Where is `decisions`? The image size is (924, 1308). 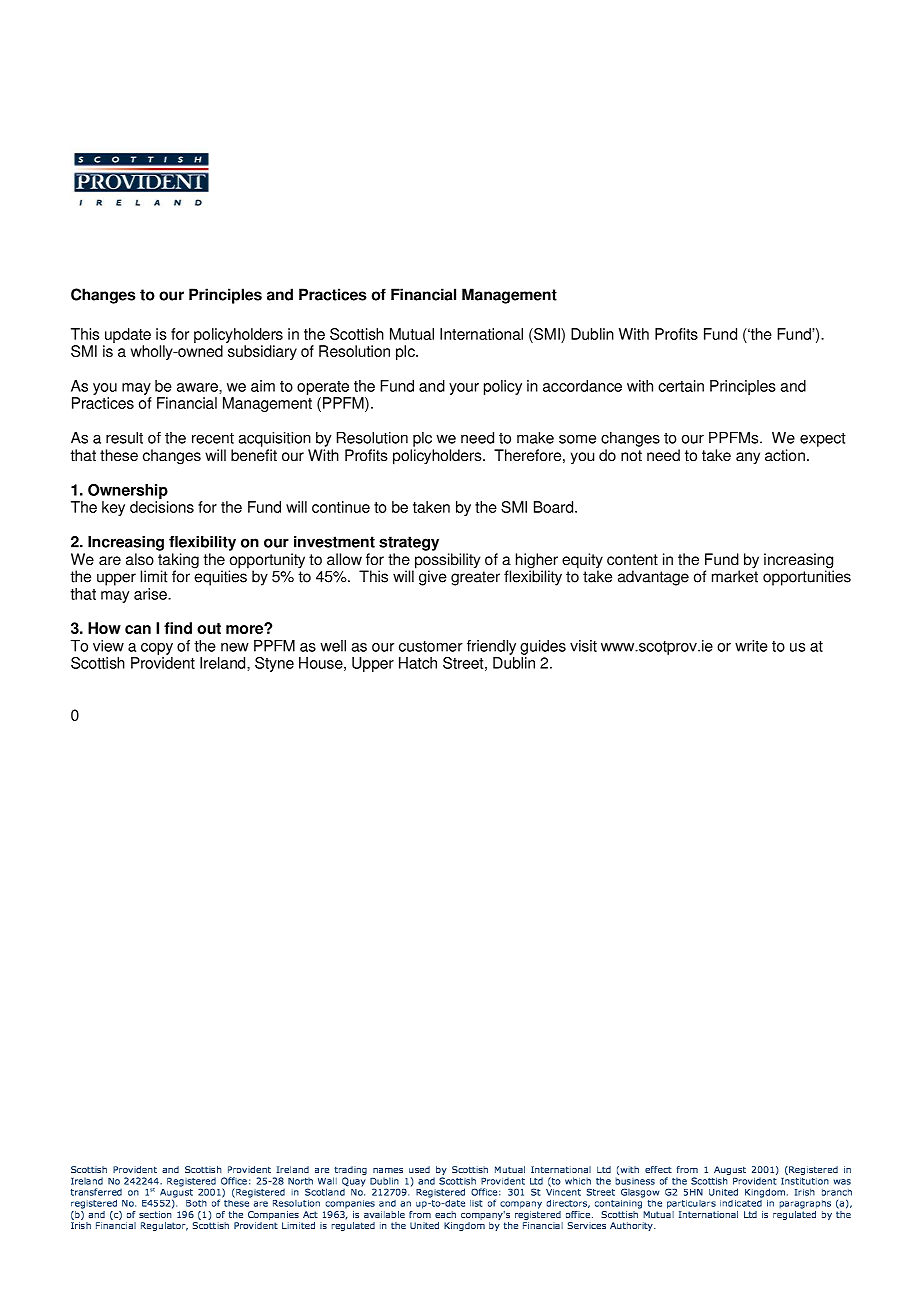
decisions is located at coordinates (162, 507).
